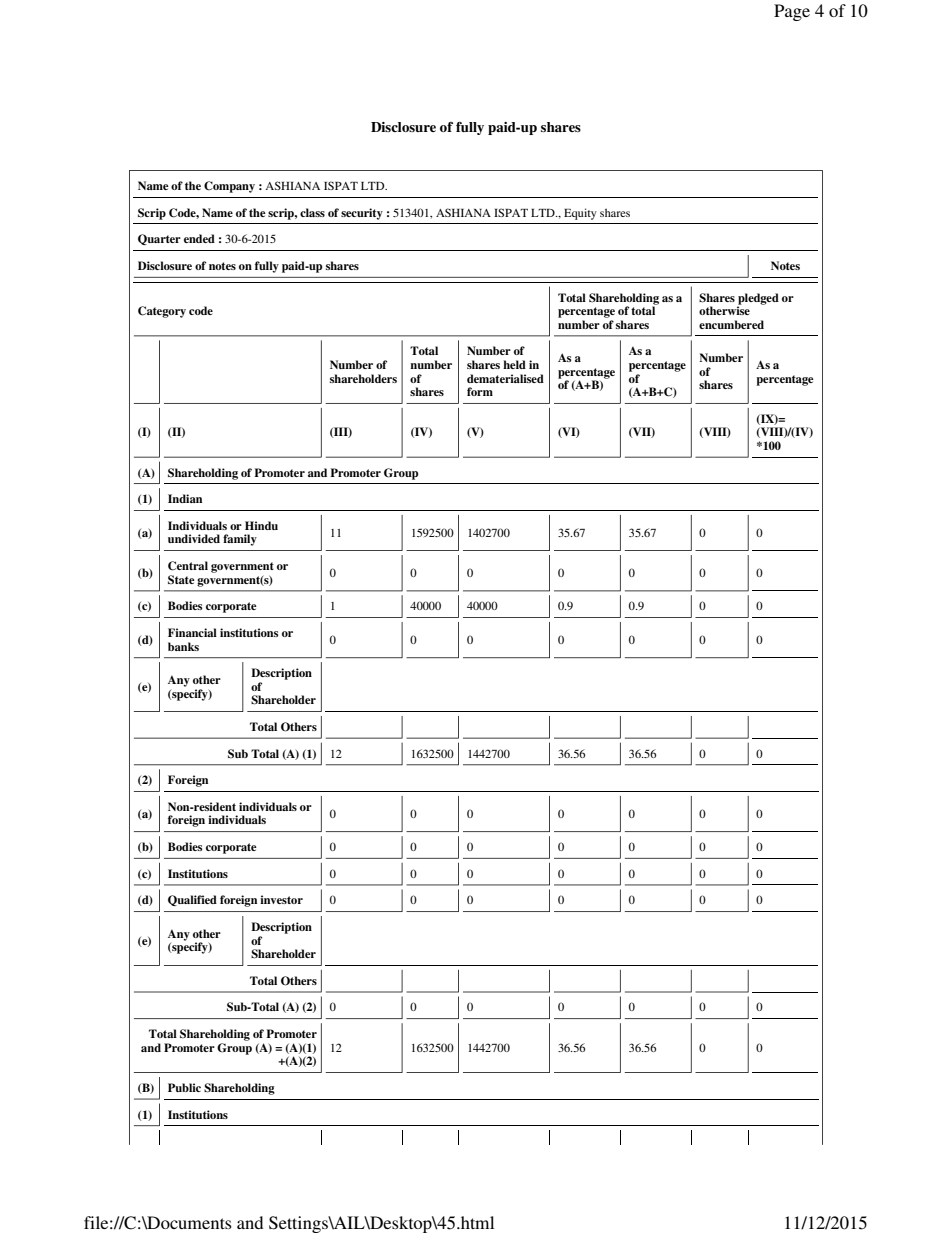 The image size is (952, 1233). I want to click on Public, so click(184, 1087).
